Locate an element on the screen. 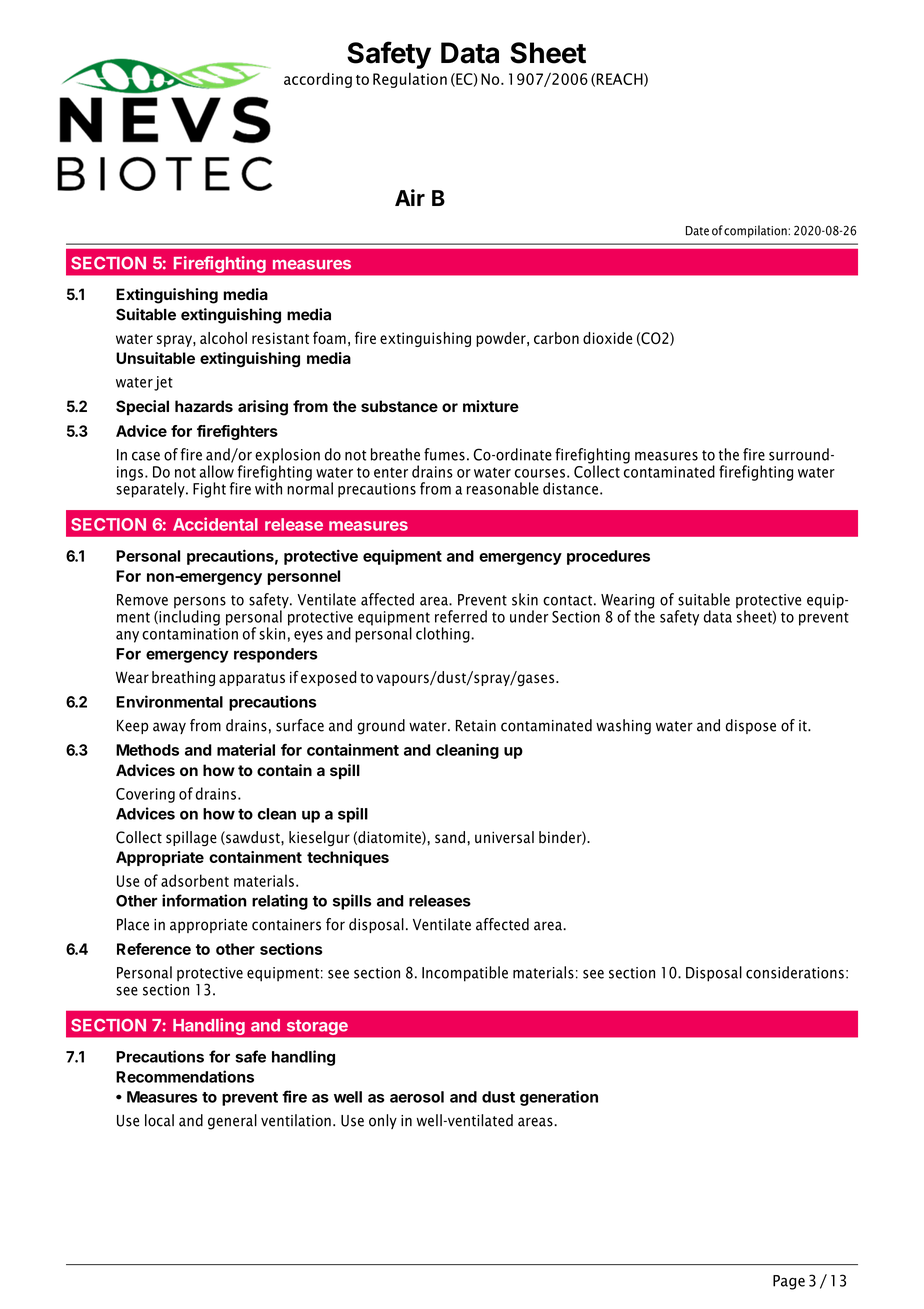 The image size is (924, 1309). reasonable is located at coordinates (503, 488).
